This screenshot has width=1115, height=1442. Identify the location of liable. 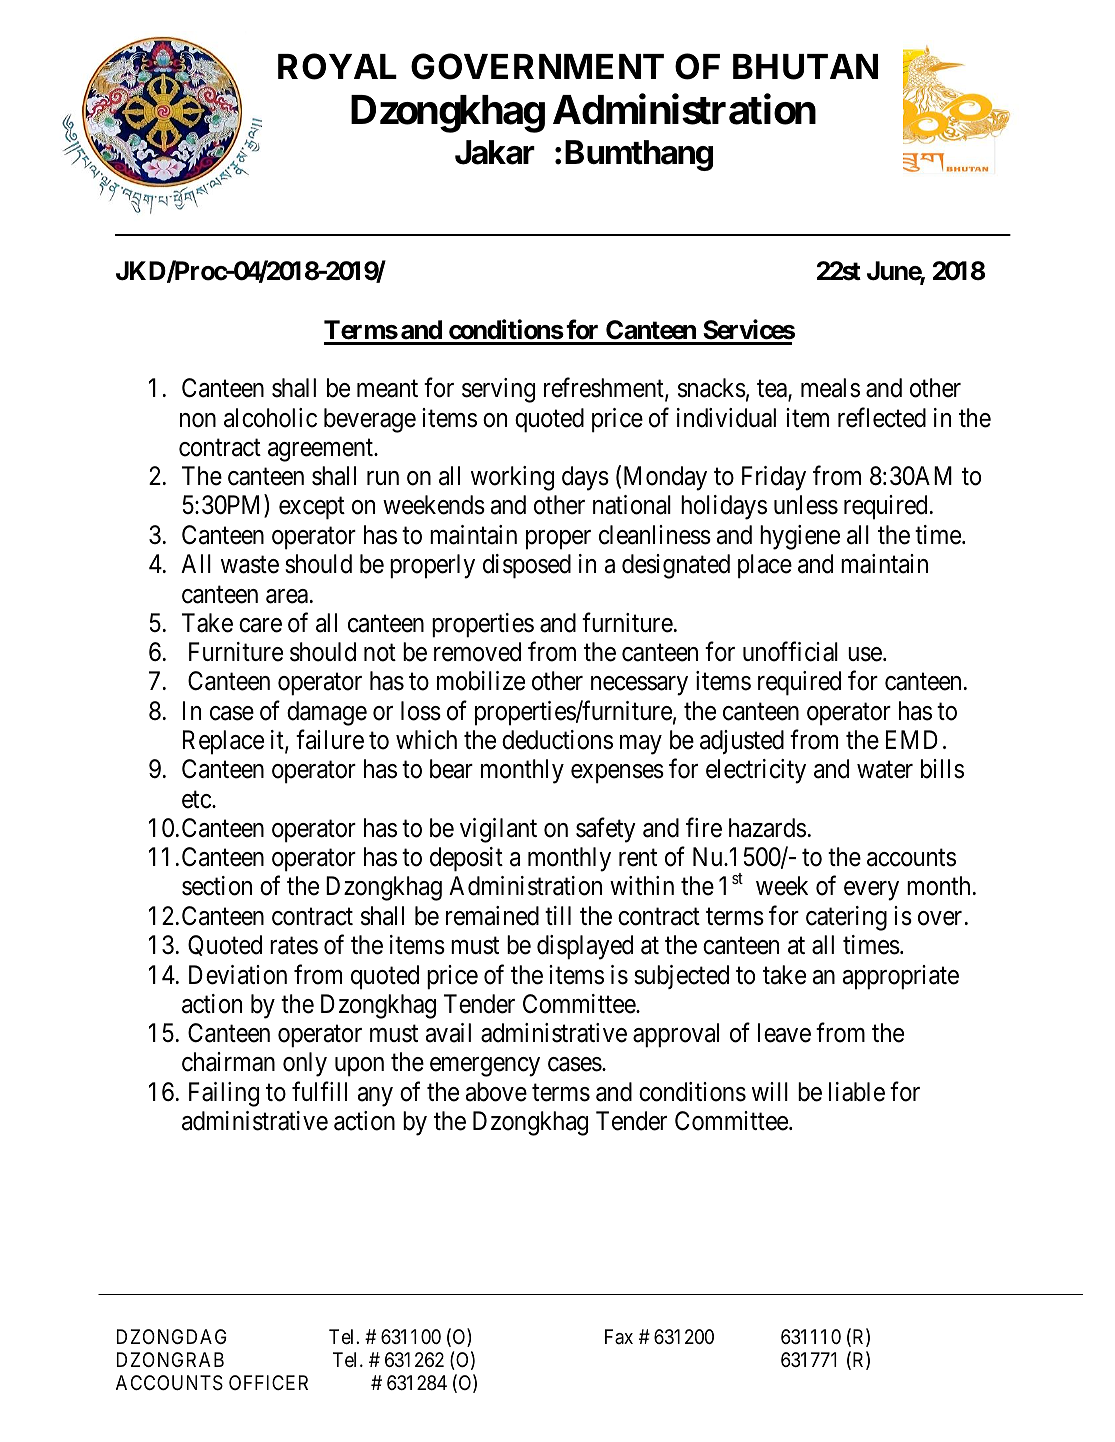
(857, 1092).
